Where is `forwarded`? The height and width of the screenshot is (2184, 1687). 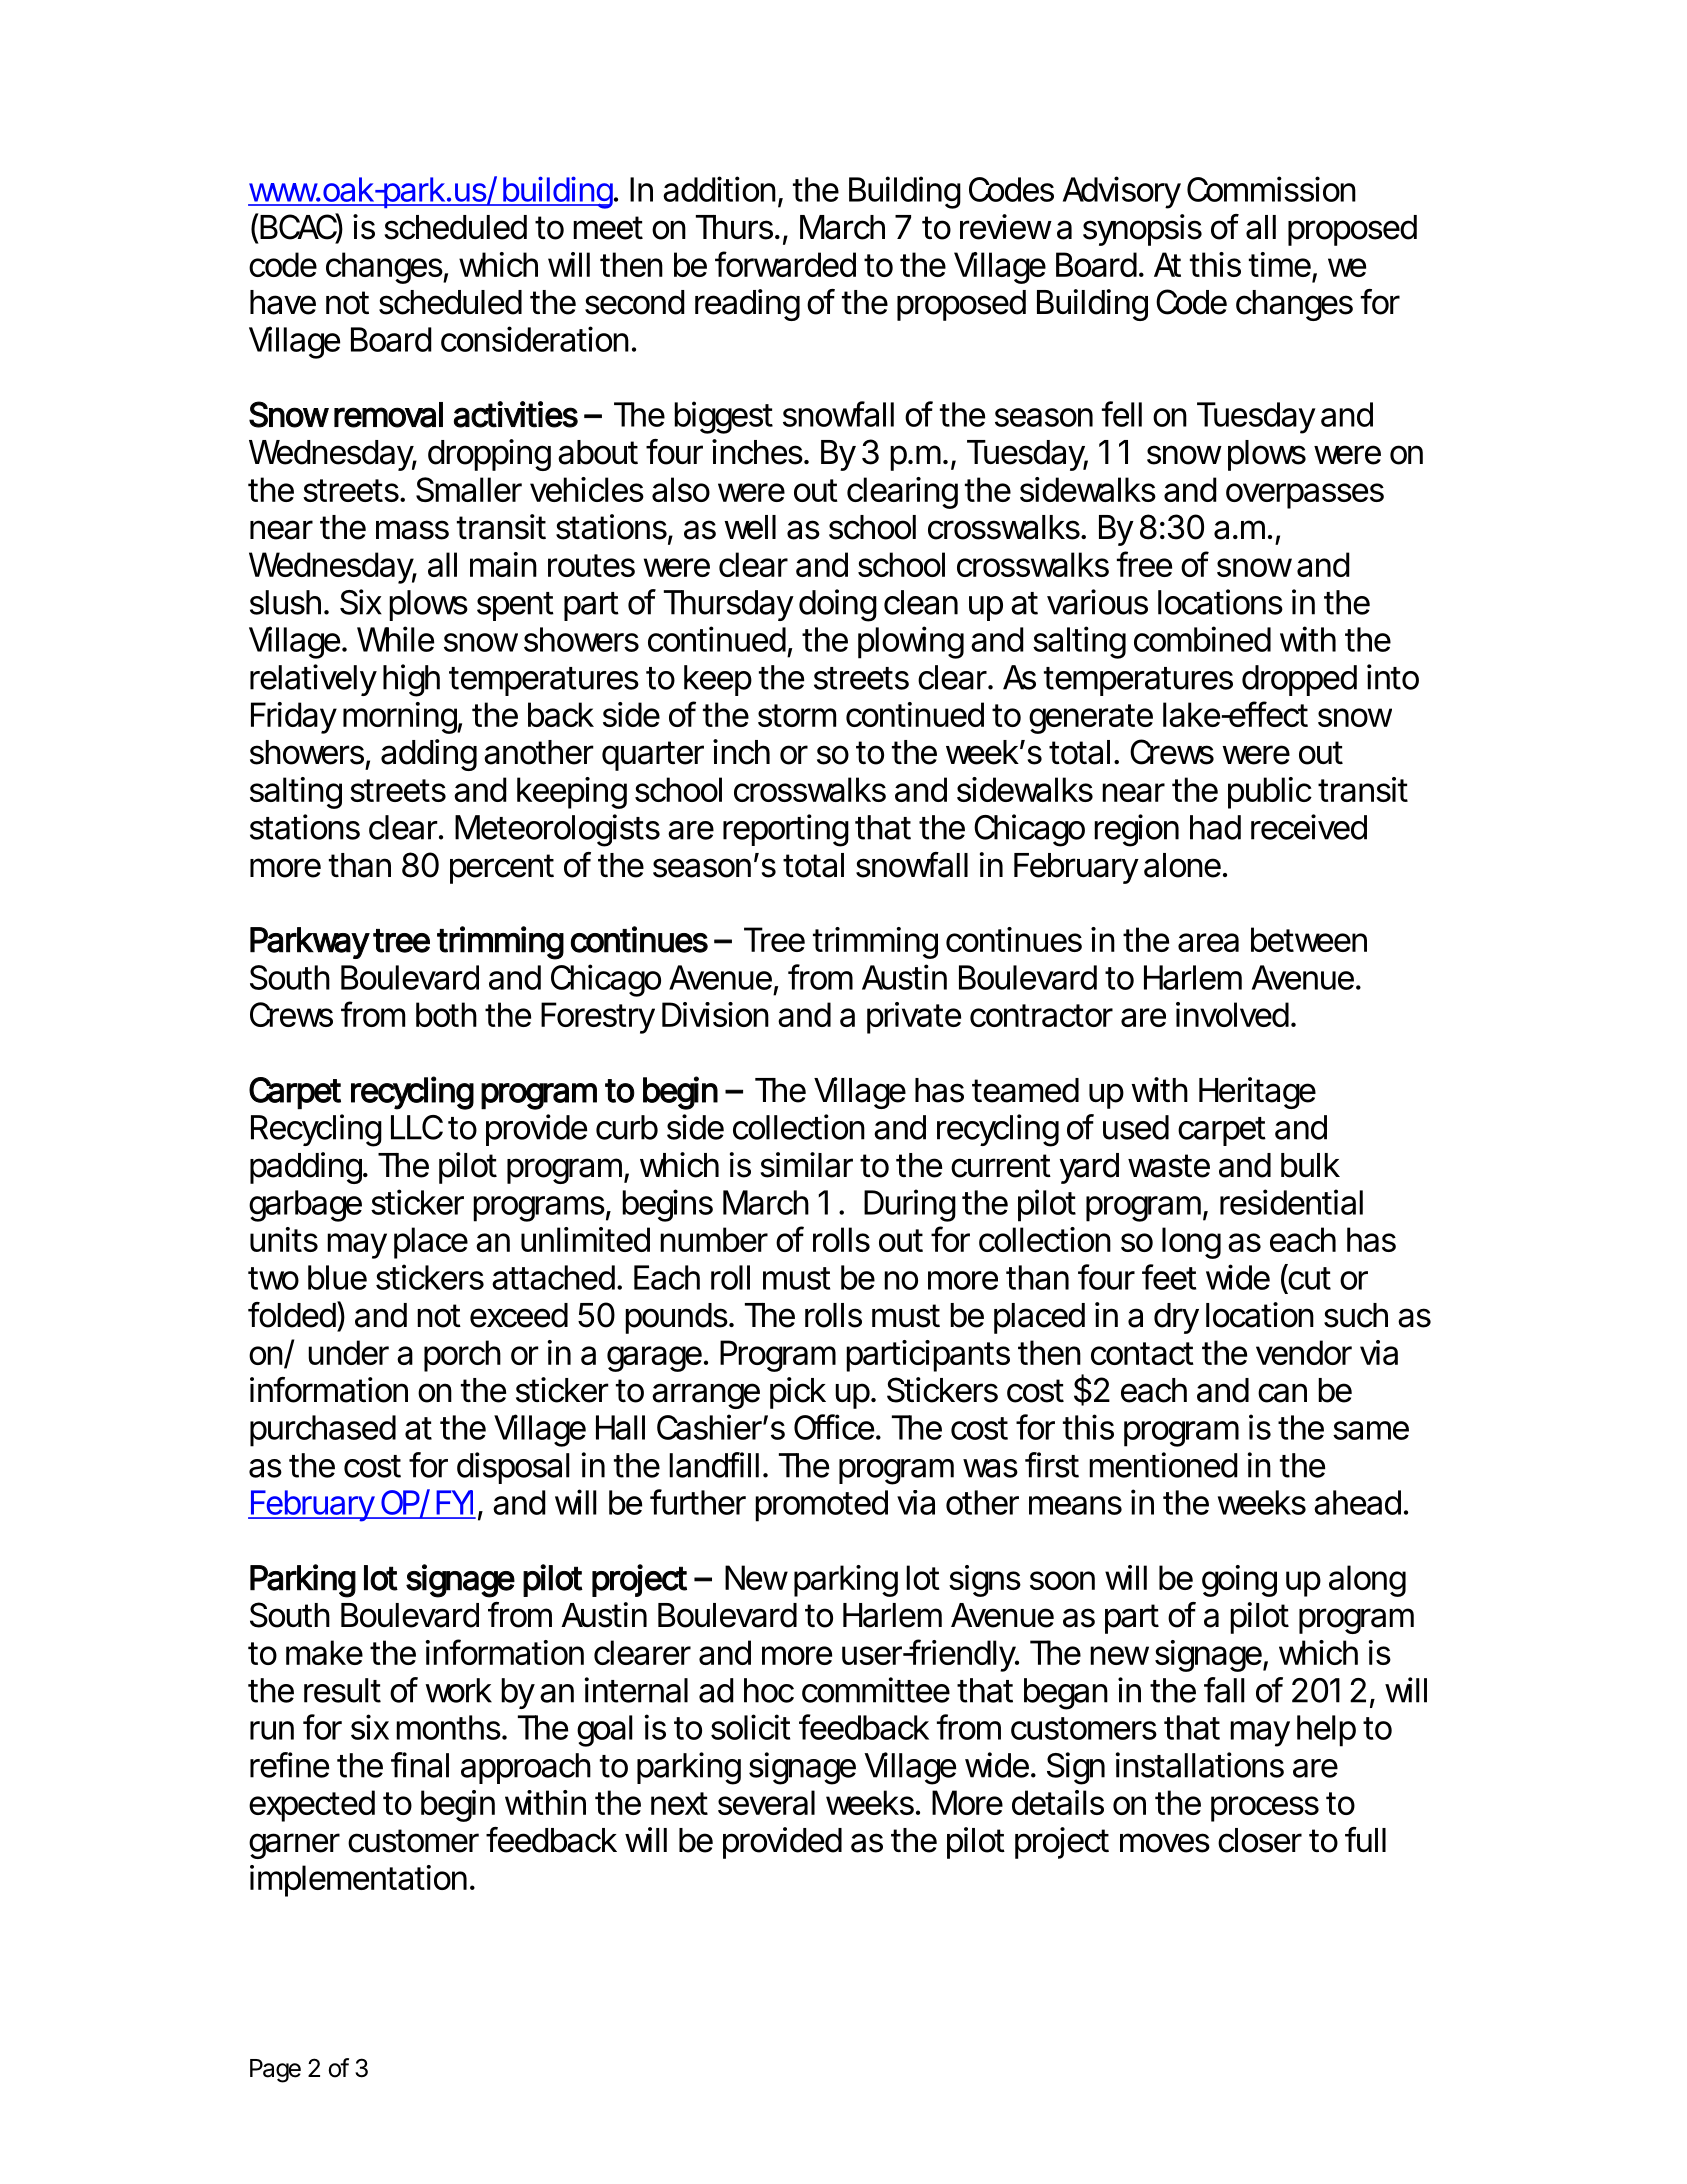 forwarded is located at coordinates (785, 264).
